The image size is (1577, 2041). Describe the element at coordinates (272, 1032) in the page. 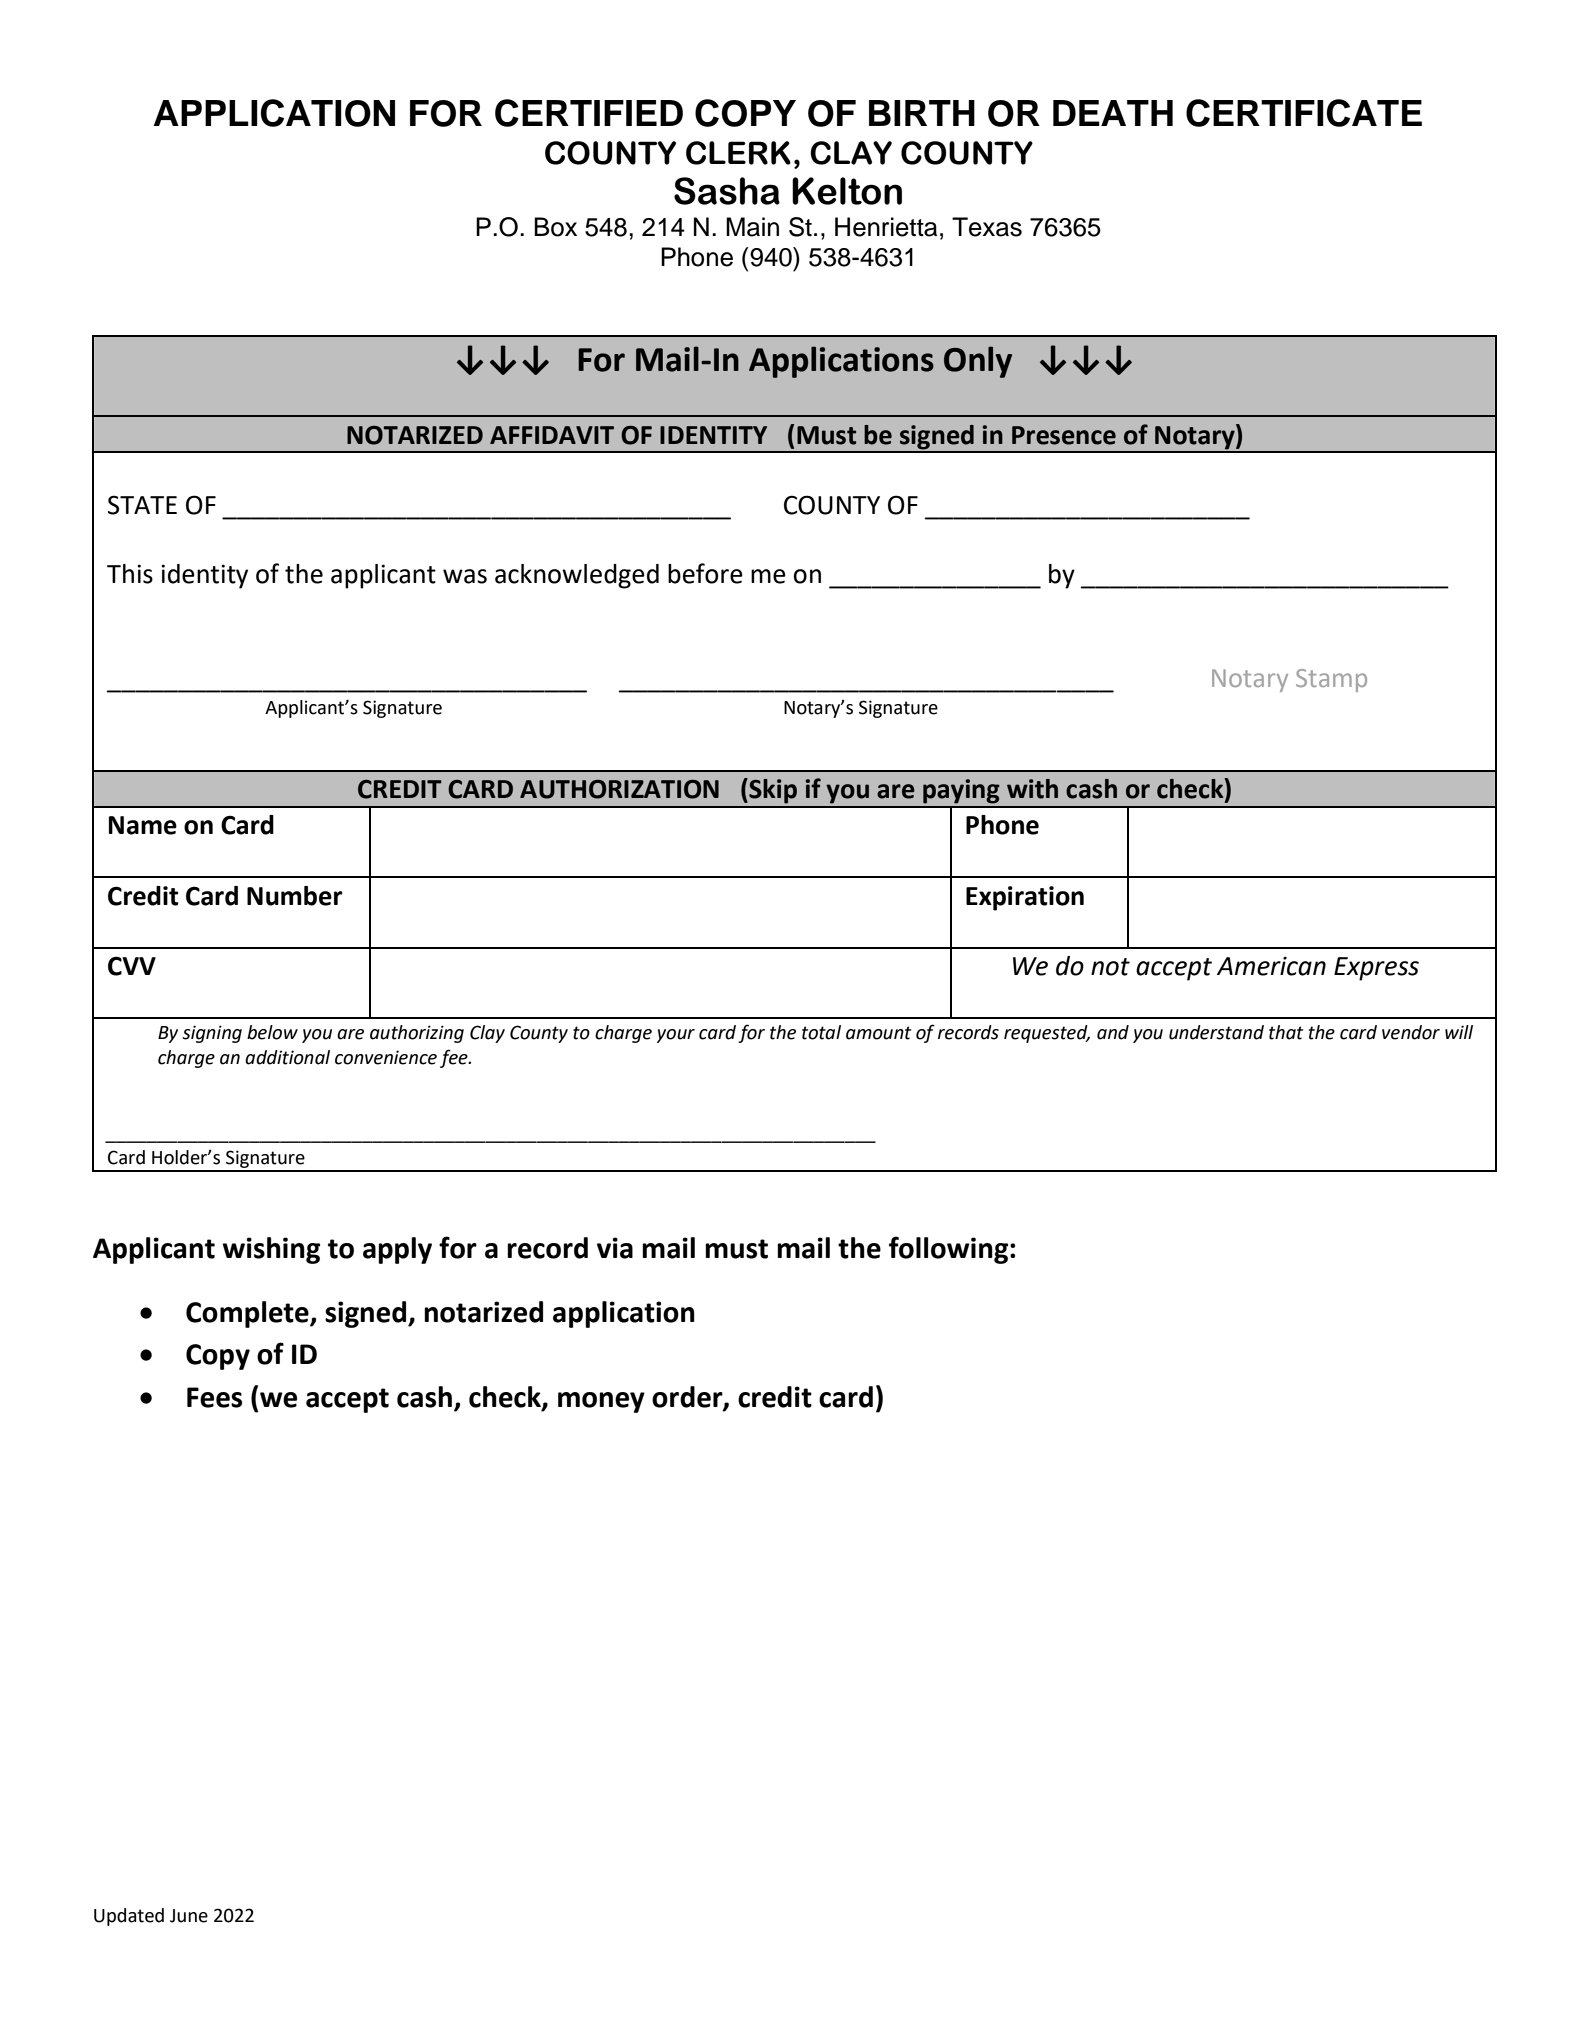

I see `below` at that location.
